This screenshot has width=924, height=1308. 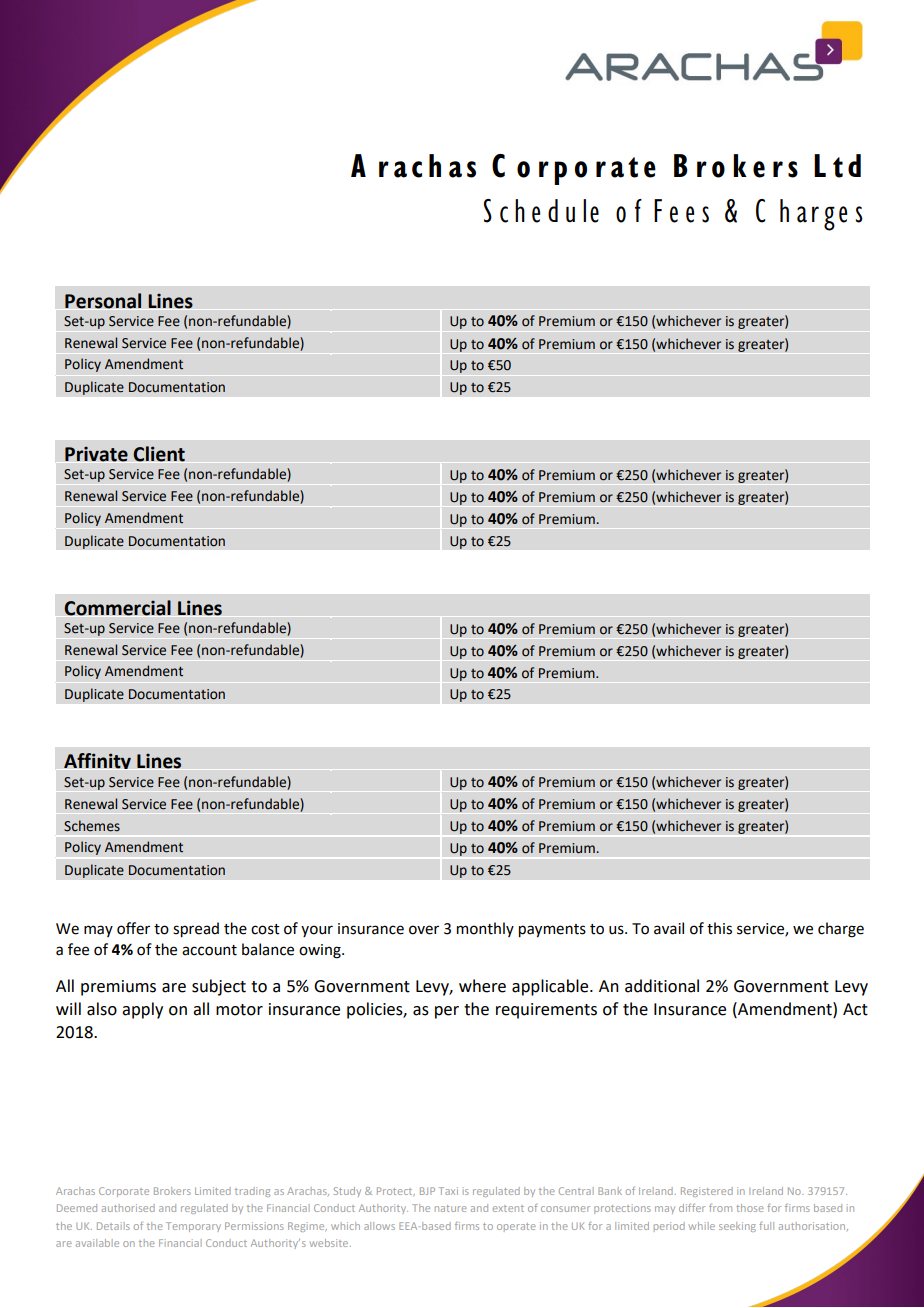 I want to click on Private, so click(x=96, y=454).
